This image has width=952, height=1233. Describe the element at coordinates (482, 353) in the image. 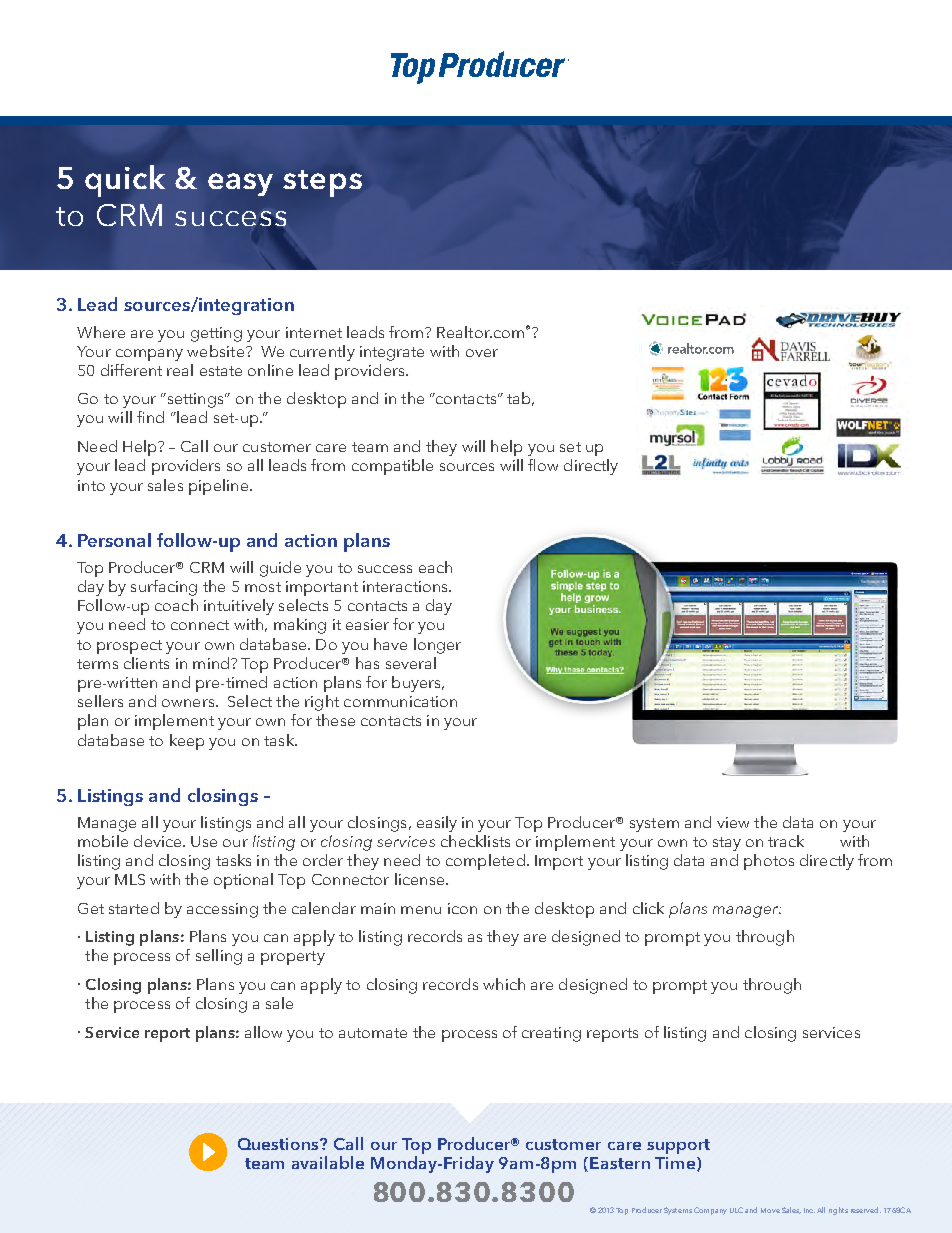

I see `over` at that location.
